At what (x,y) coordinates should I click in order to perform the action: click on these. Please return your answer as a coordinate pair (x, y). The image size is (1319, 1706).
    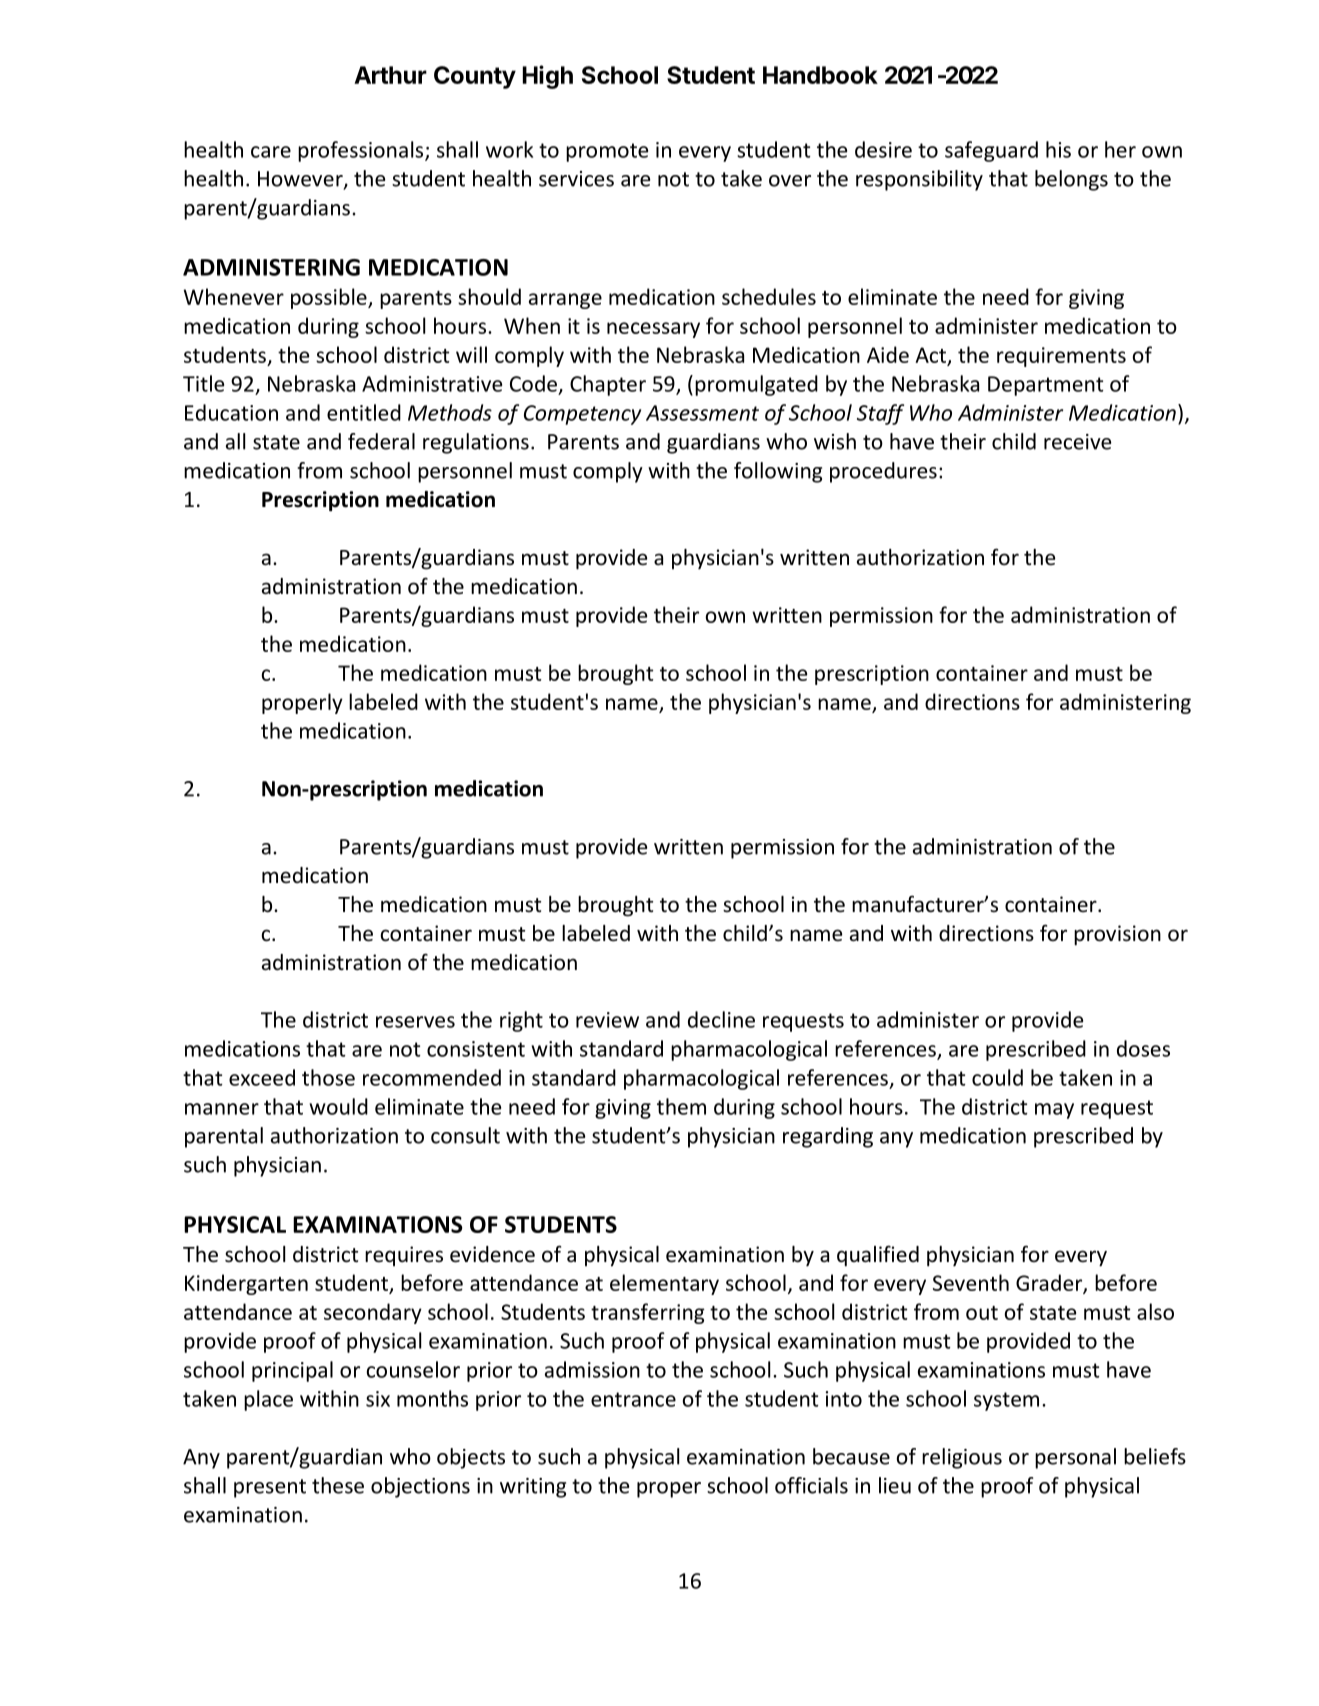
    Looking at the image, I should click on (338, 1485).
